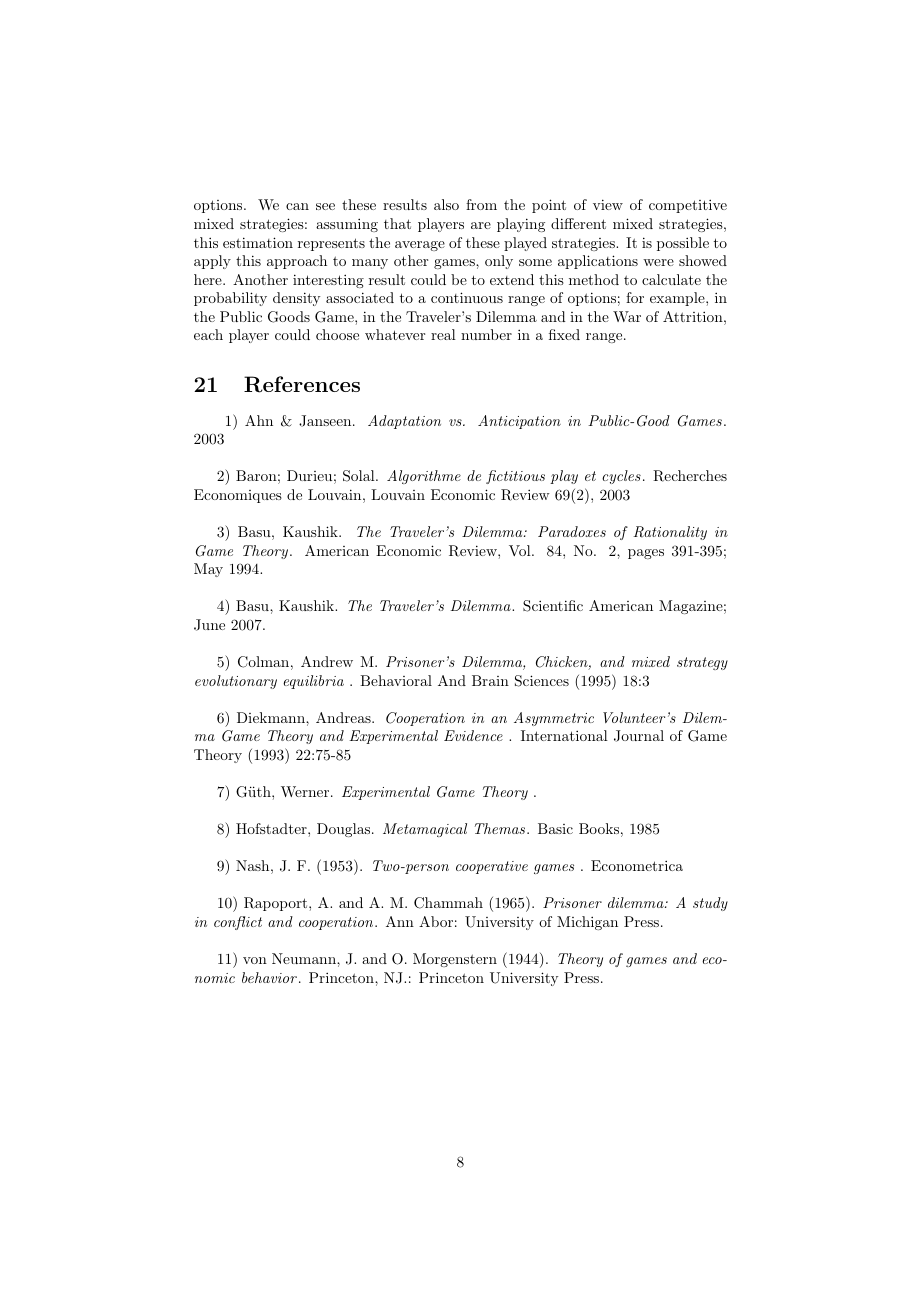 This image has width=924, height=1308. What do you see at coordinates (259, 420) in the image?
I see `Ahn` at bounding box center [259, 420].
